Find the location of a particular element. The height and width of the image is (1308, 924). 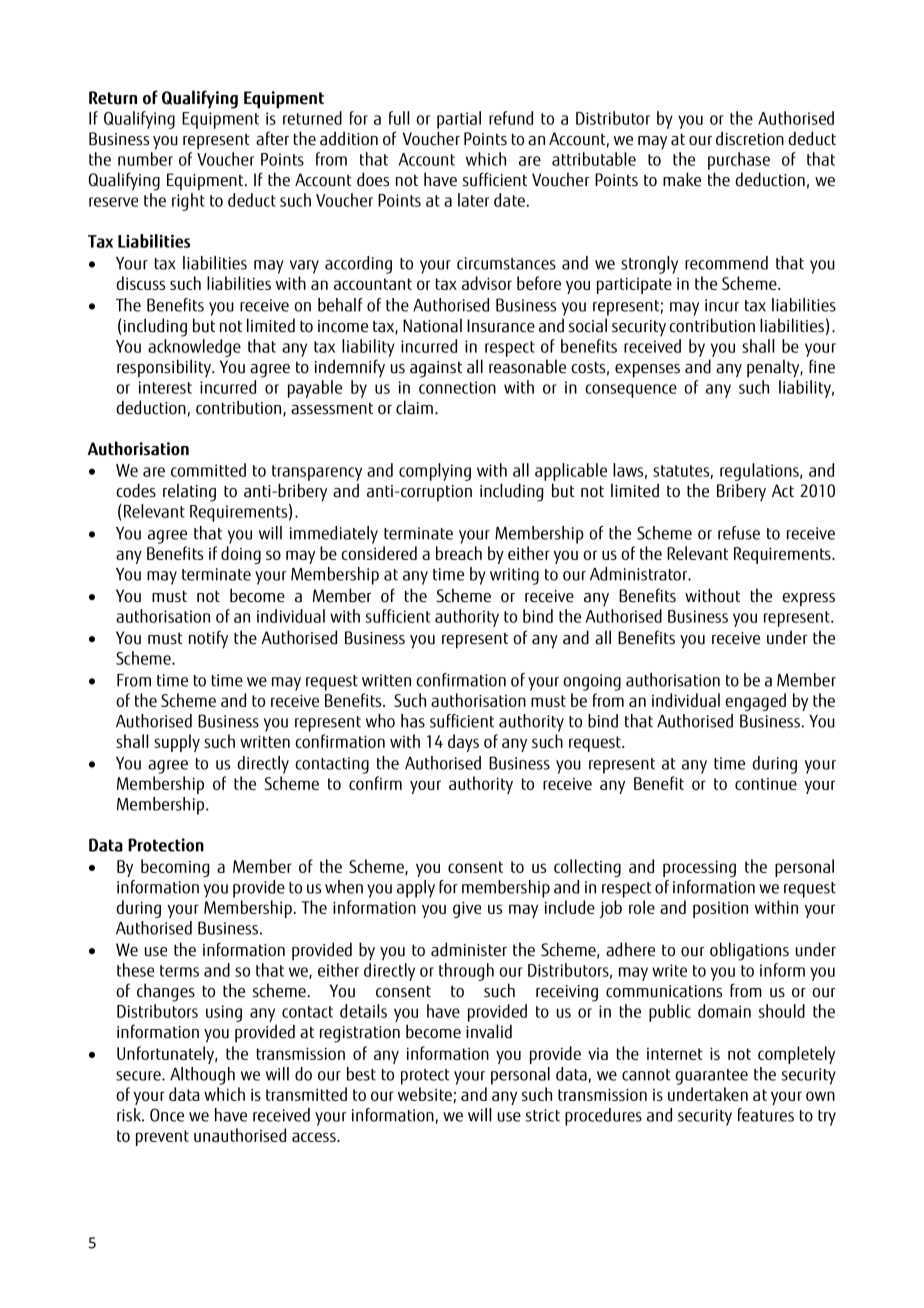

committed is located at coordinates (208, 470).
